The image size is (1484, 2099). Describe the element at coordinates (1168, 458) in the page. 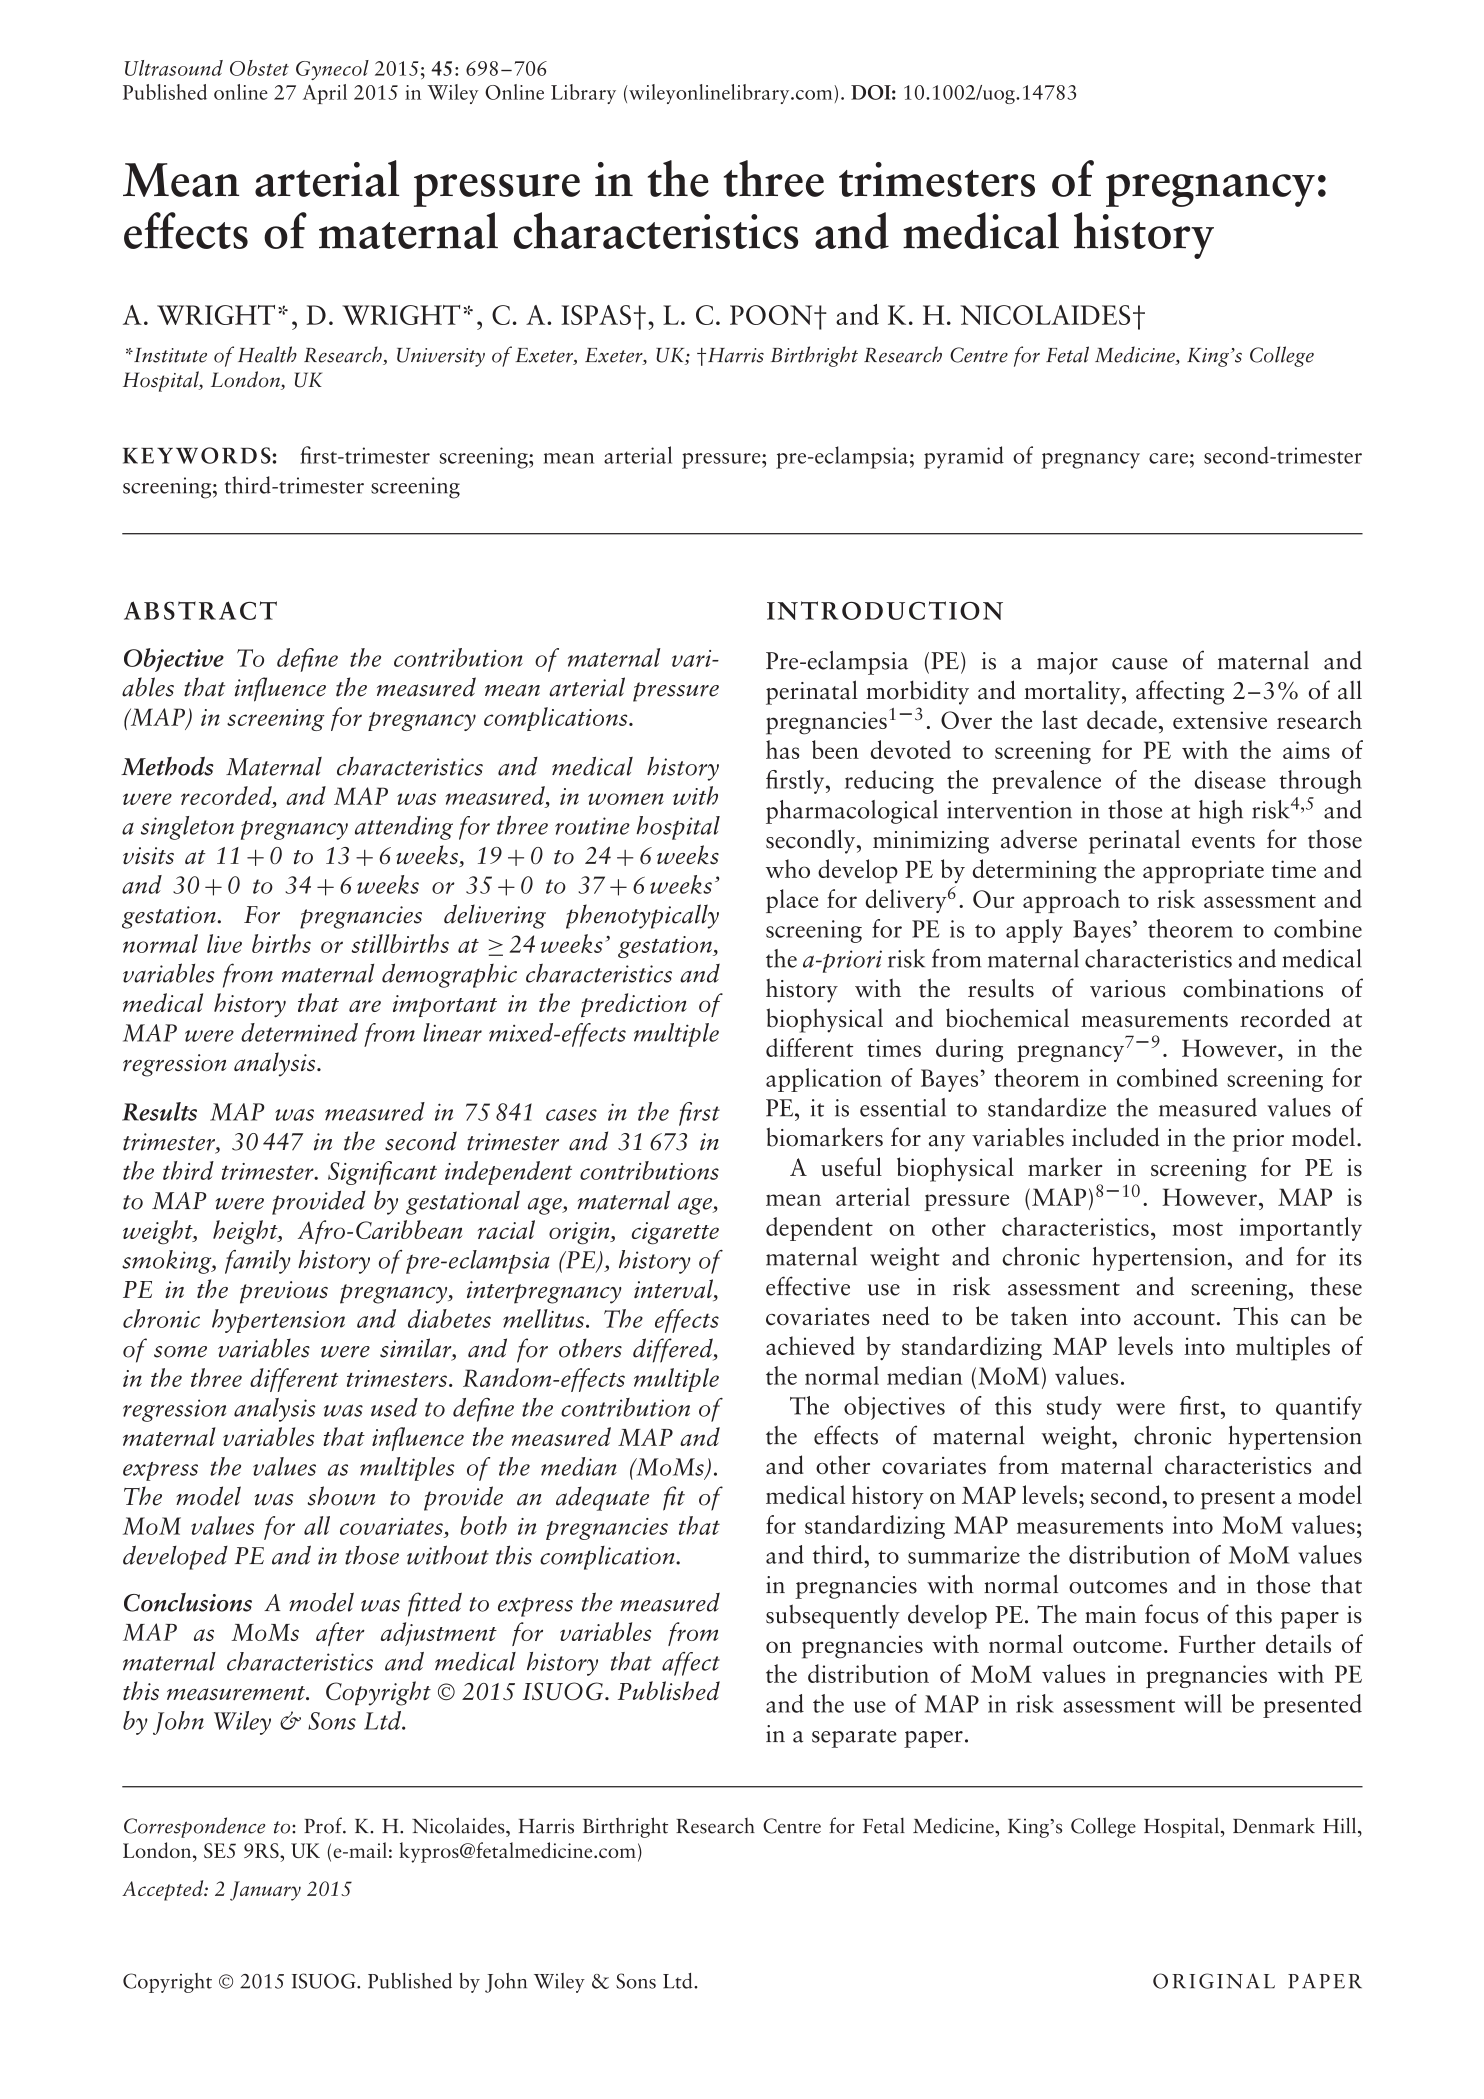

I see `care` at that location.
